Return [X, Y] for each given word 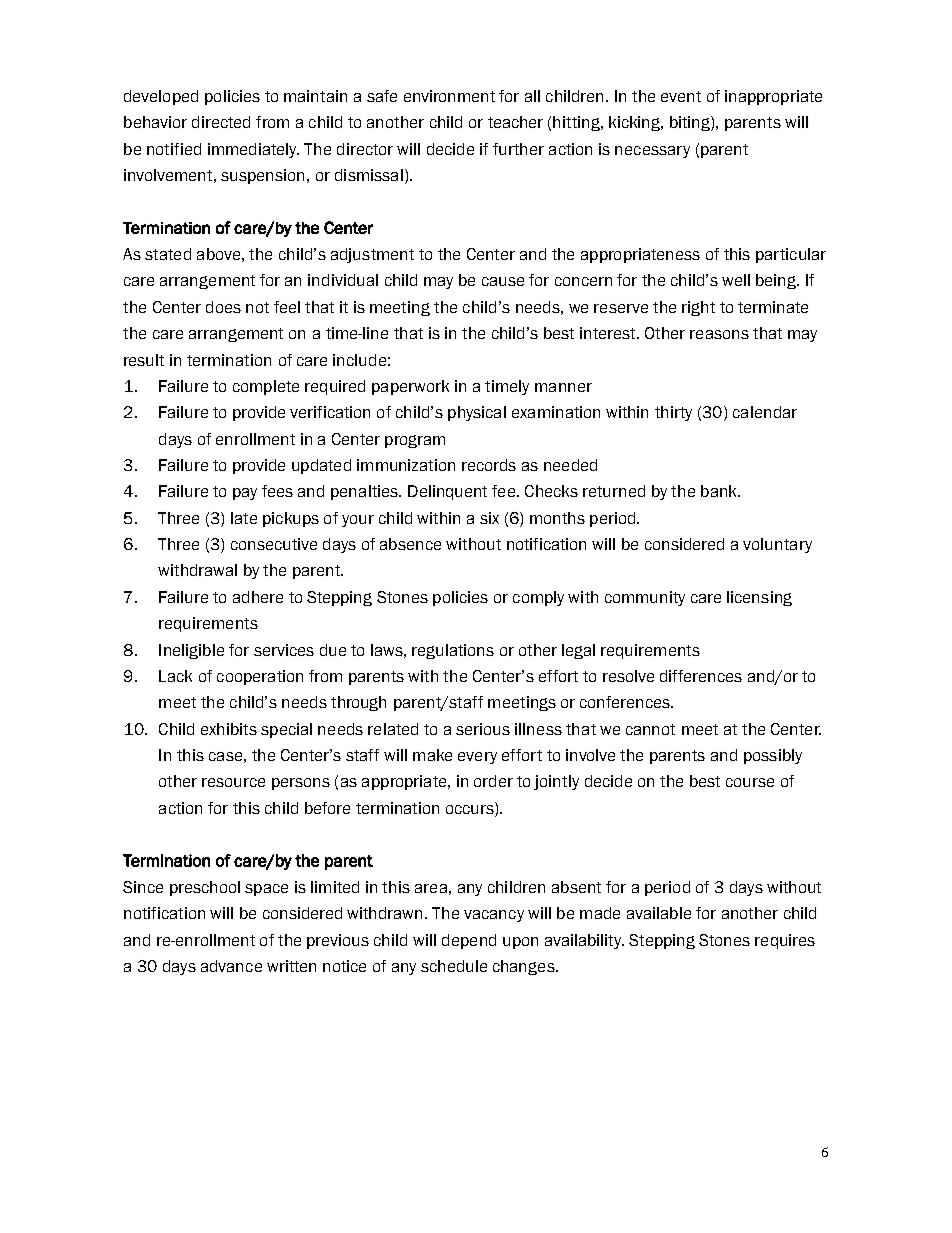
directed [221, 122]
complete [266, 387]
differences [701, 676]
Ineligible [191, 651]
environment [449, 96]
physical [477, 413]
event [681, 96]
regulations [453, 651]
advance [231, 966]
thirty [673, 413]
